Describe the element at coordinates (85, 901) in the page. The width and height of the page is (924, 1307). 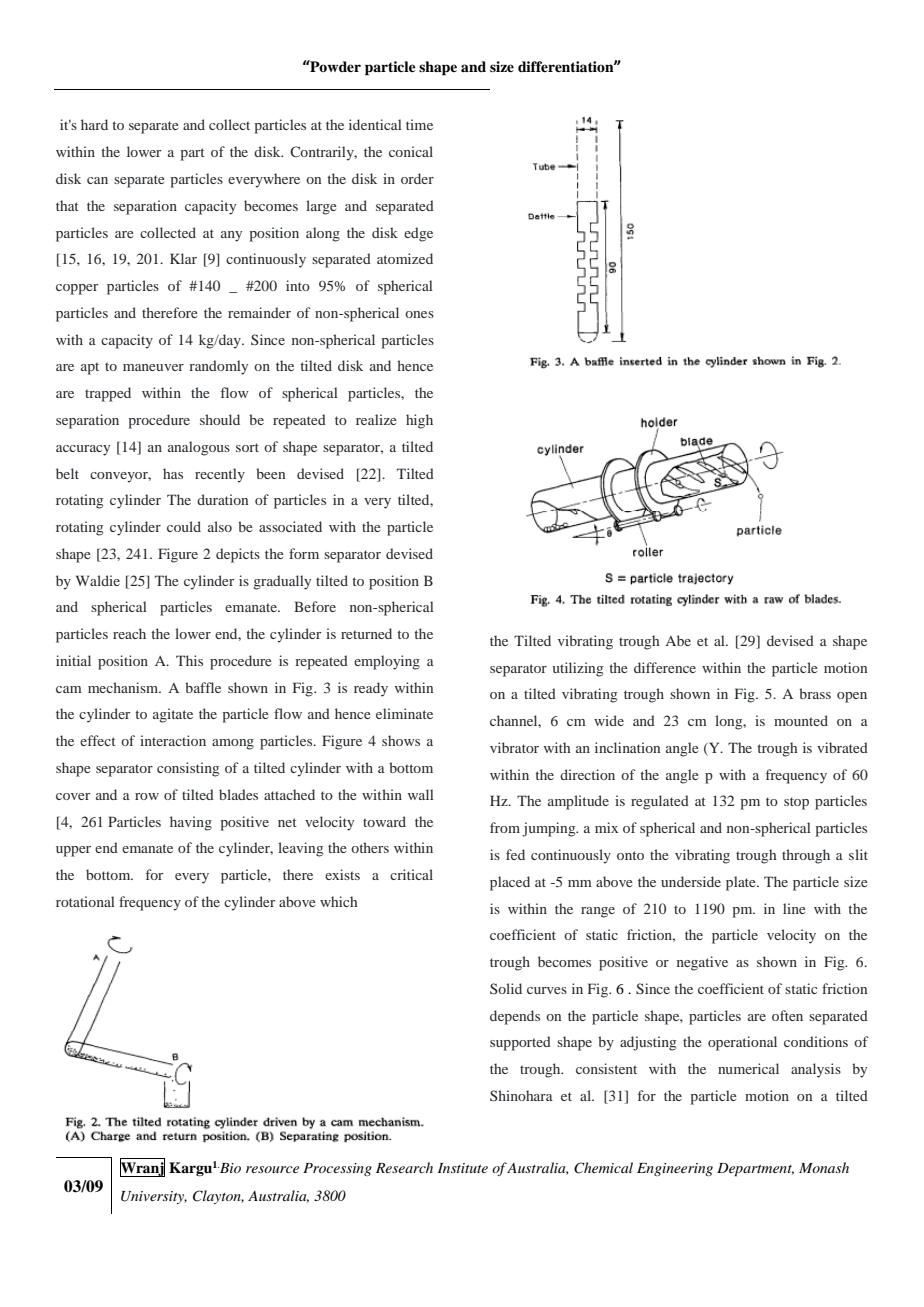
I see `rotational` at that location.
